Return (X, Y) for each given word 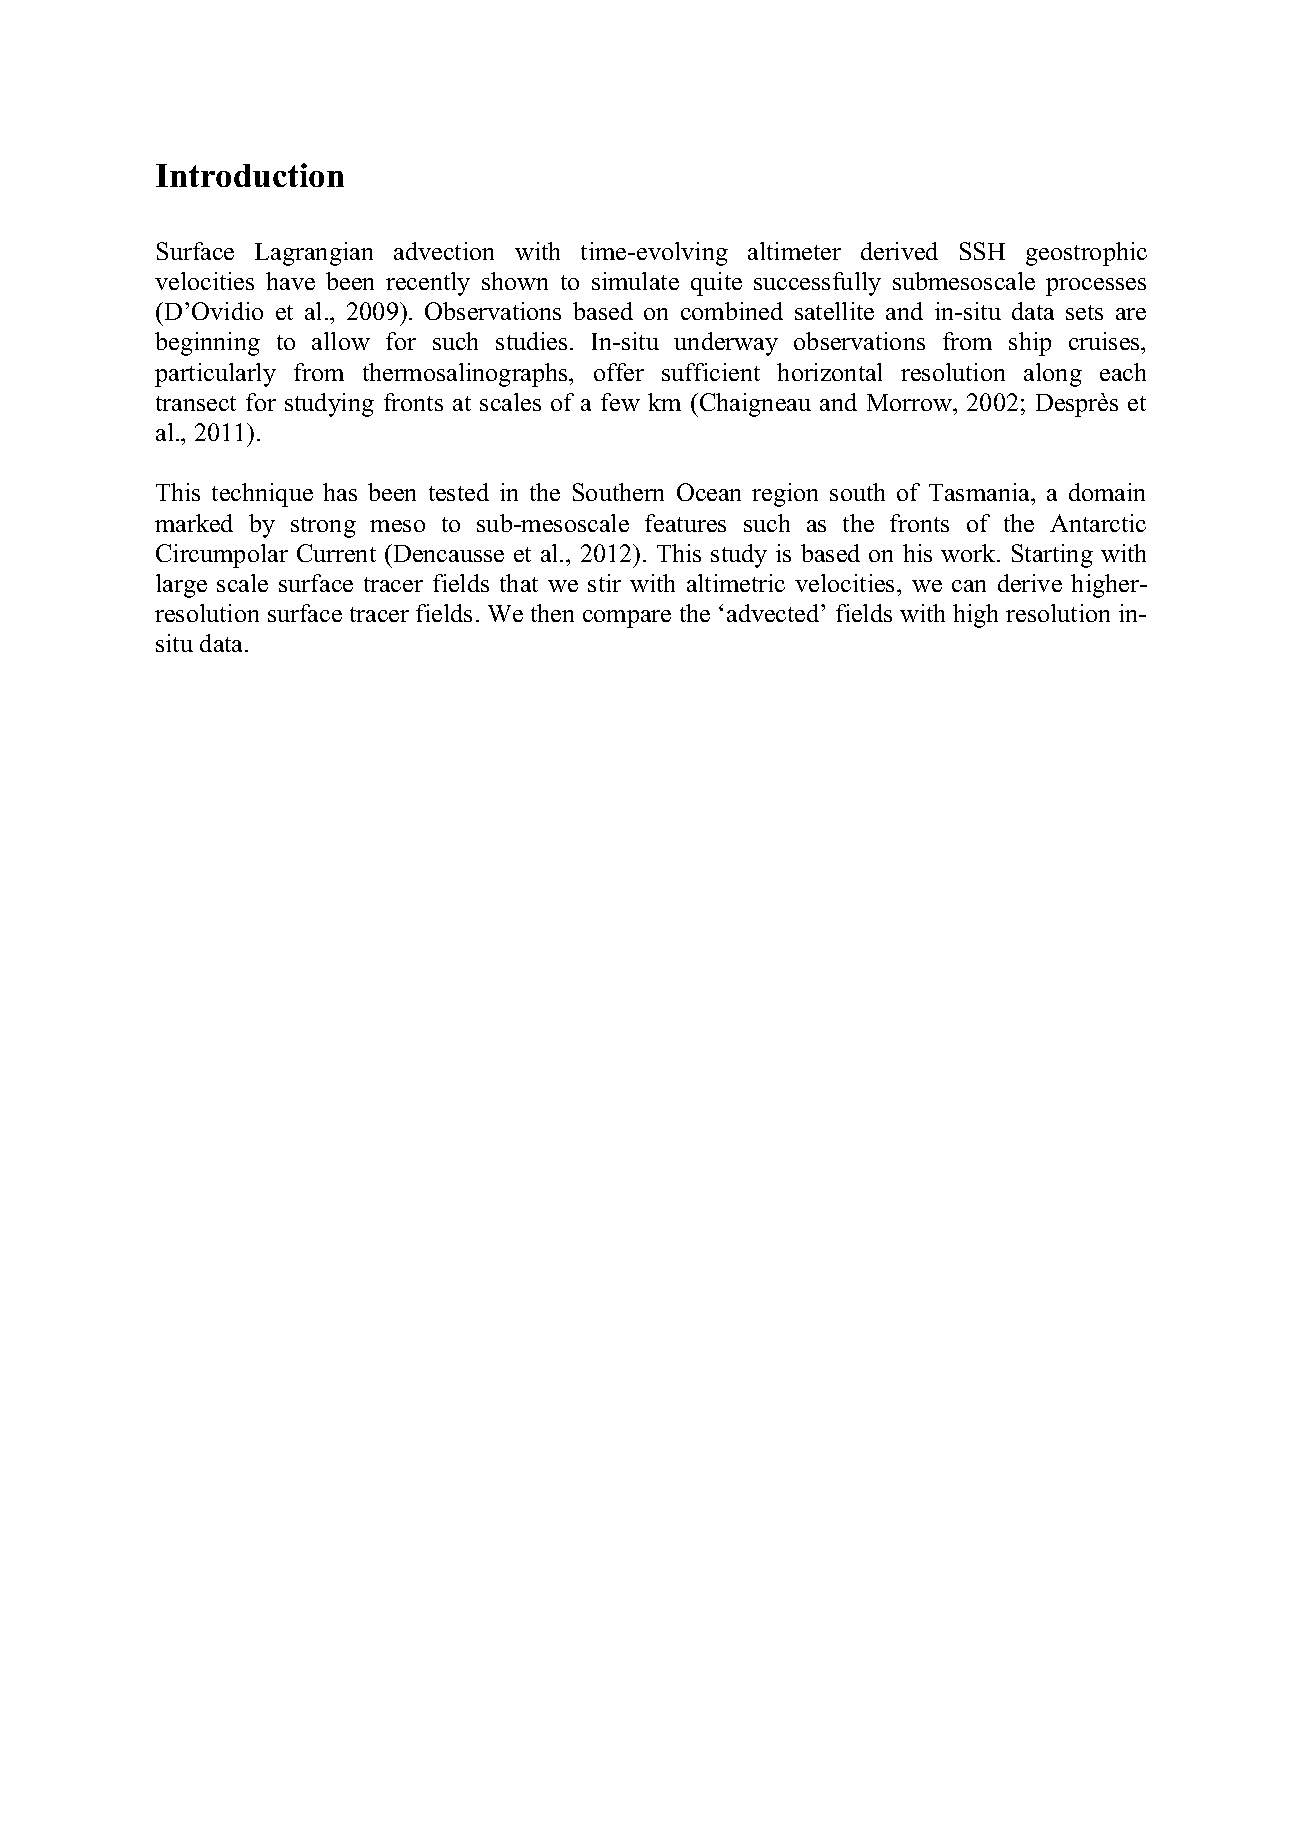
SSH (982, 251)
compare (627, 619)
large (181, 586)
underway (726, 344)
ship (1030, 344)
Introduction (250, 175)
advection (444, 251)
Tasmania (981, 494)
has (340, 492)
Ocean (709, 492)
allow (341, 341)
